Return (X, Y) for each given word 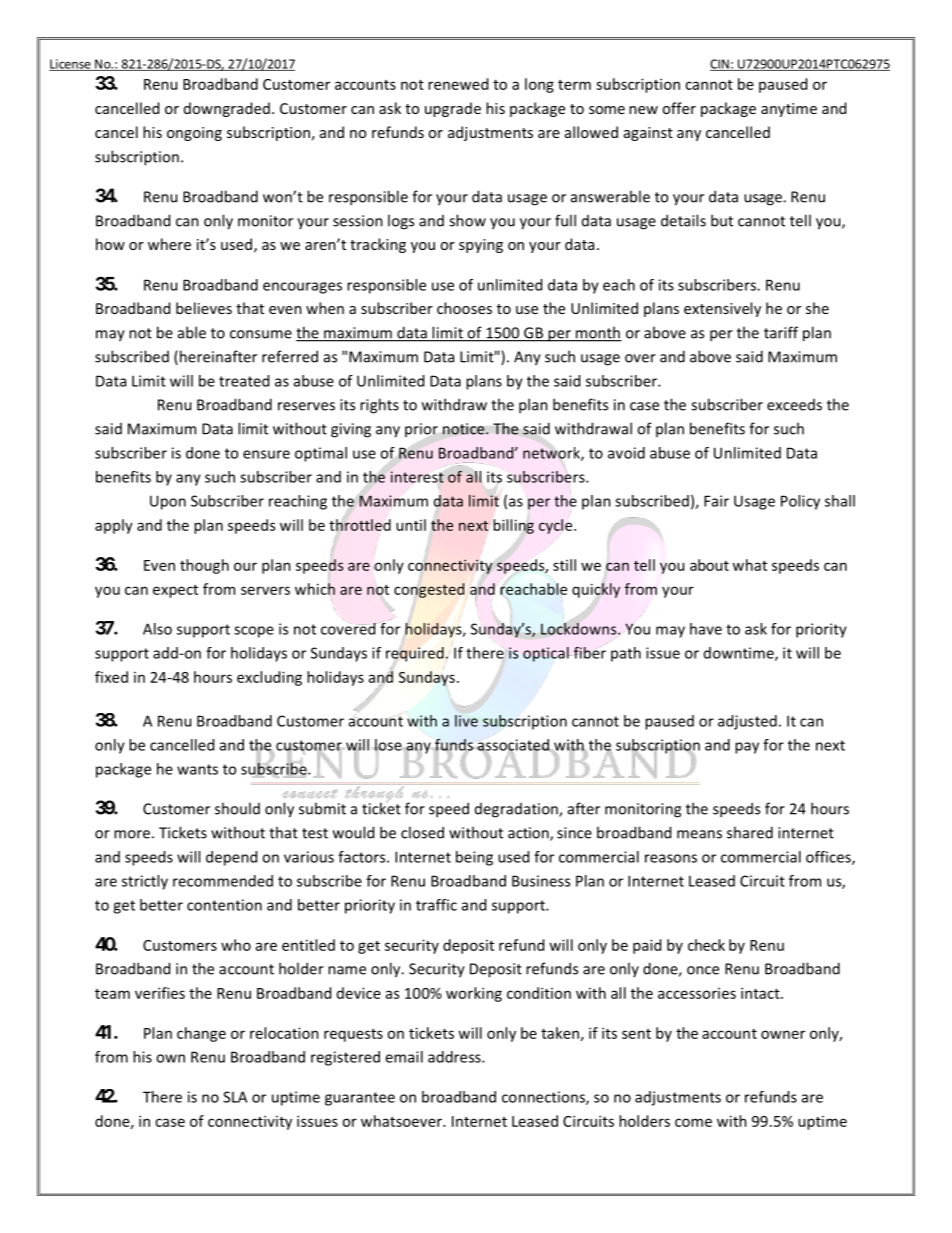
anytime (789, 110)
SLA (235, 1097)
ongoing (194, 134)
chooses (464, 308)
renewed (458, 84)
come (693, 1122)
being (474, 858)
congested (429, 590)
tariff (781, 332)
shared (750, 832)
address (455, 1057)
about (709, 565)
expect (175, 591)
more (132, 834)
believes (204, 308)
